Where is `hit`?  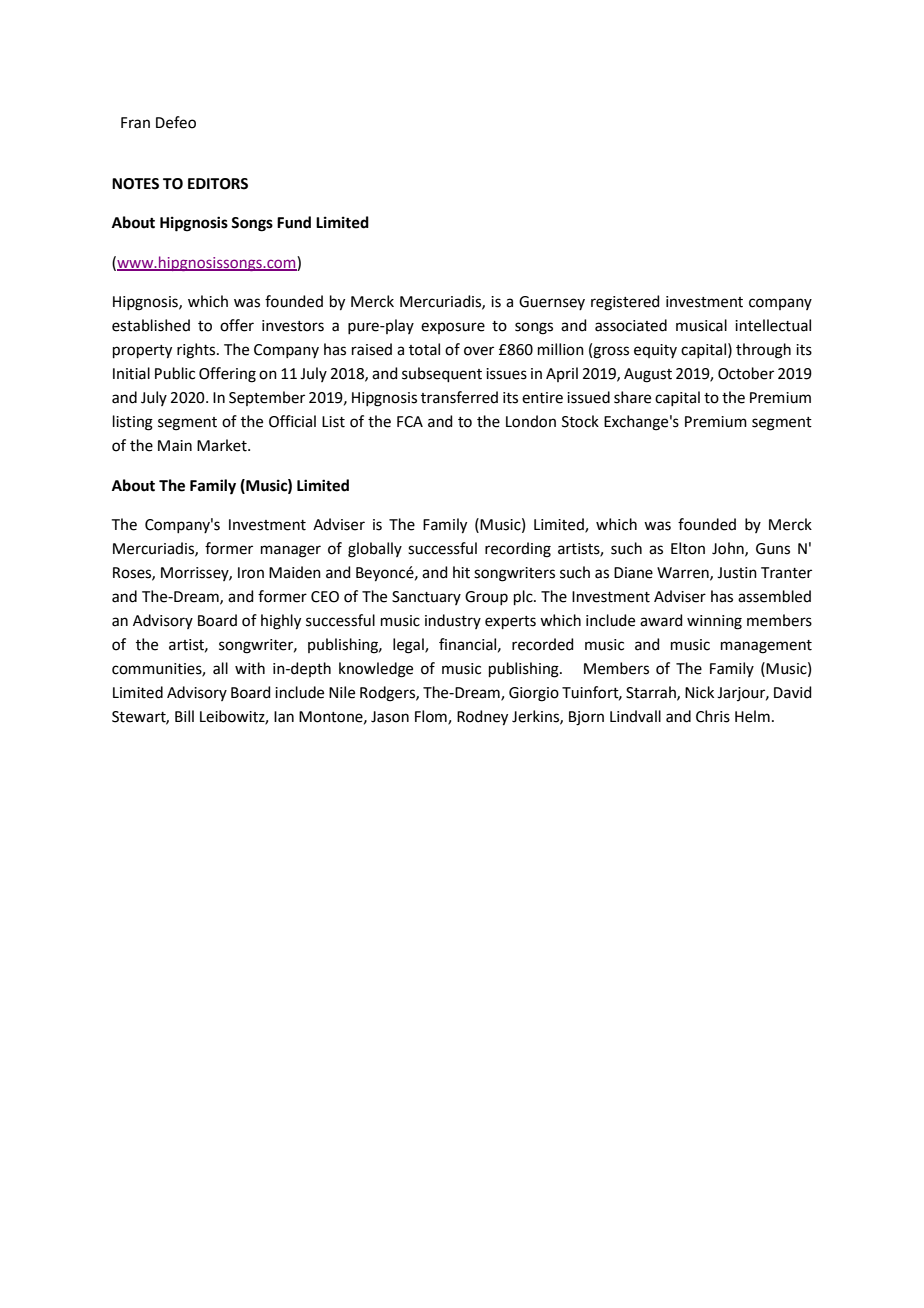
hit is located at coordinates (461, 572).
